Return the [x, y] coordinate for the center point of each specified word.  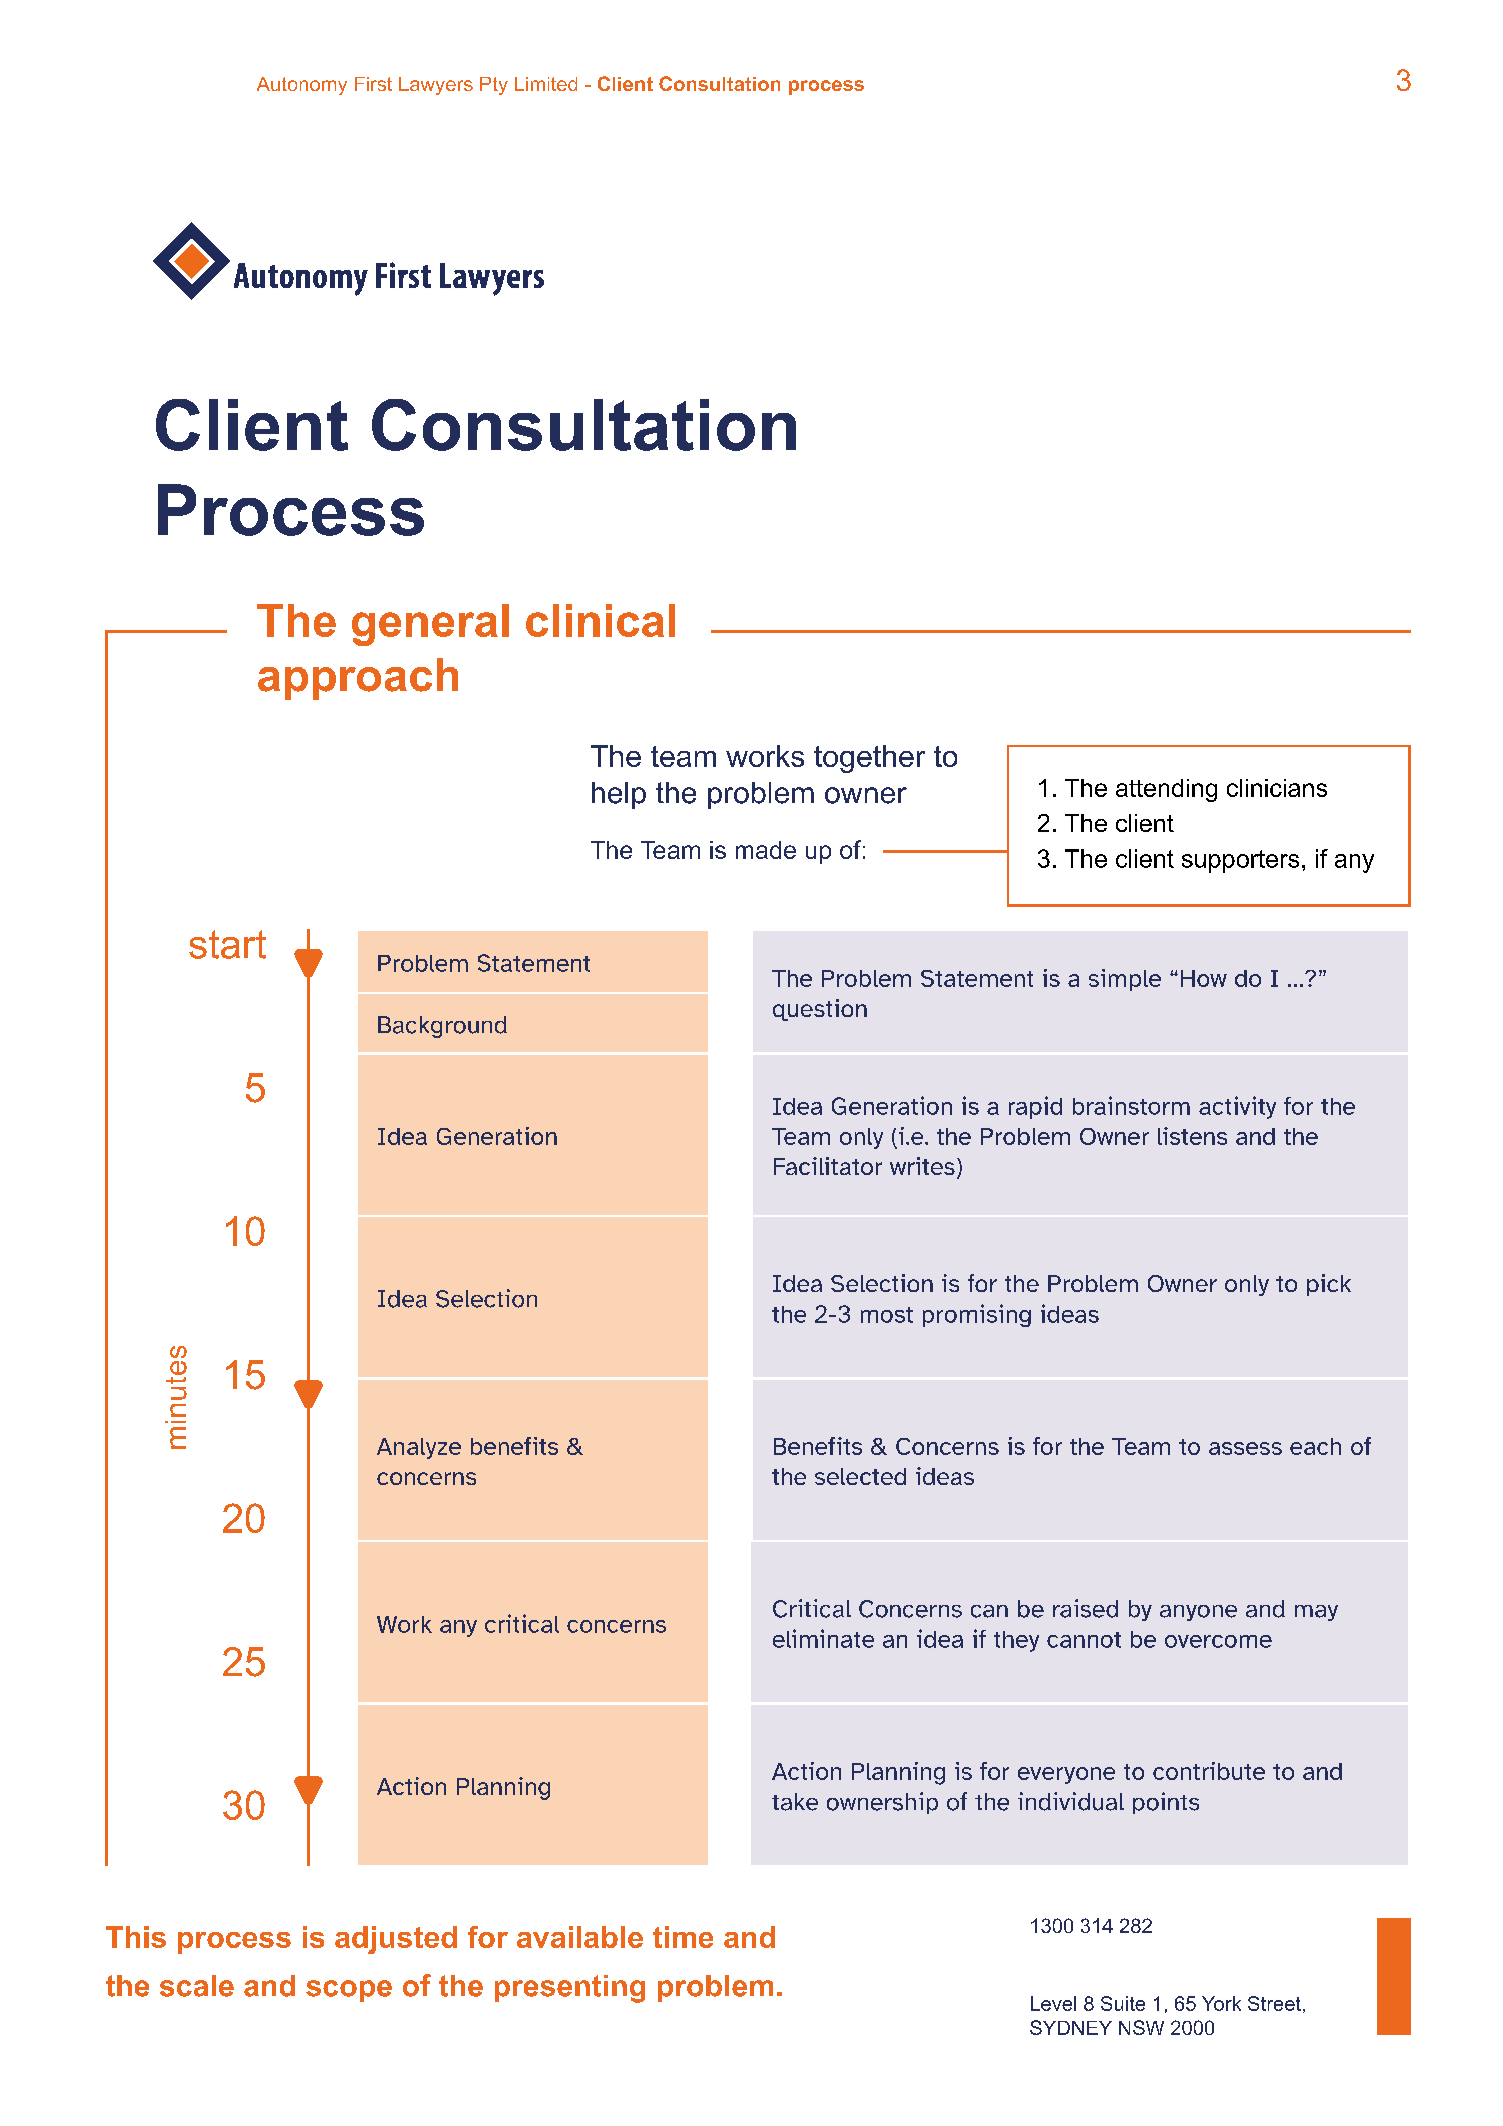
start [227, 944]
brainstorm [1131, 1105]
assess [1245, 1448]
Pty [494, 86]
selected [860, 1476]
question [820, 1010]
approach [358, 679]
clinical [600, 620]
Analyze [419, 1448]
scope [349, 1991]
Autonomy [302, 86]
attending [1166, 790]
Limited [546, 84]
